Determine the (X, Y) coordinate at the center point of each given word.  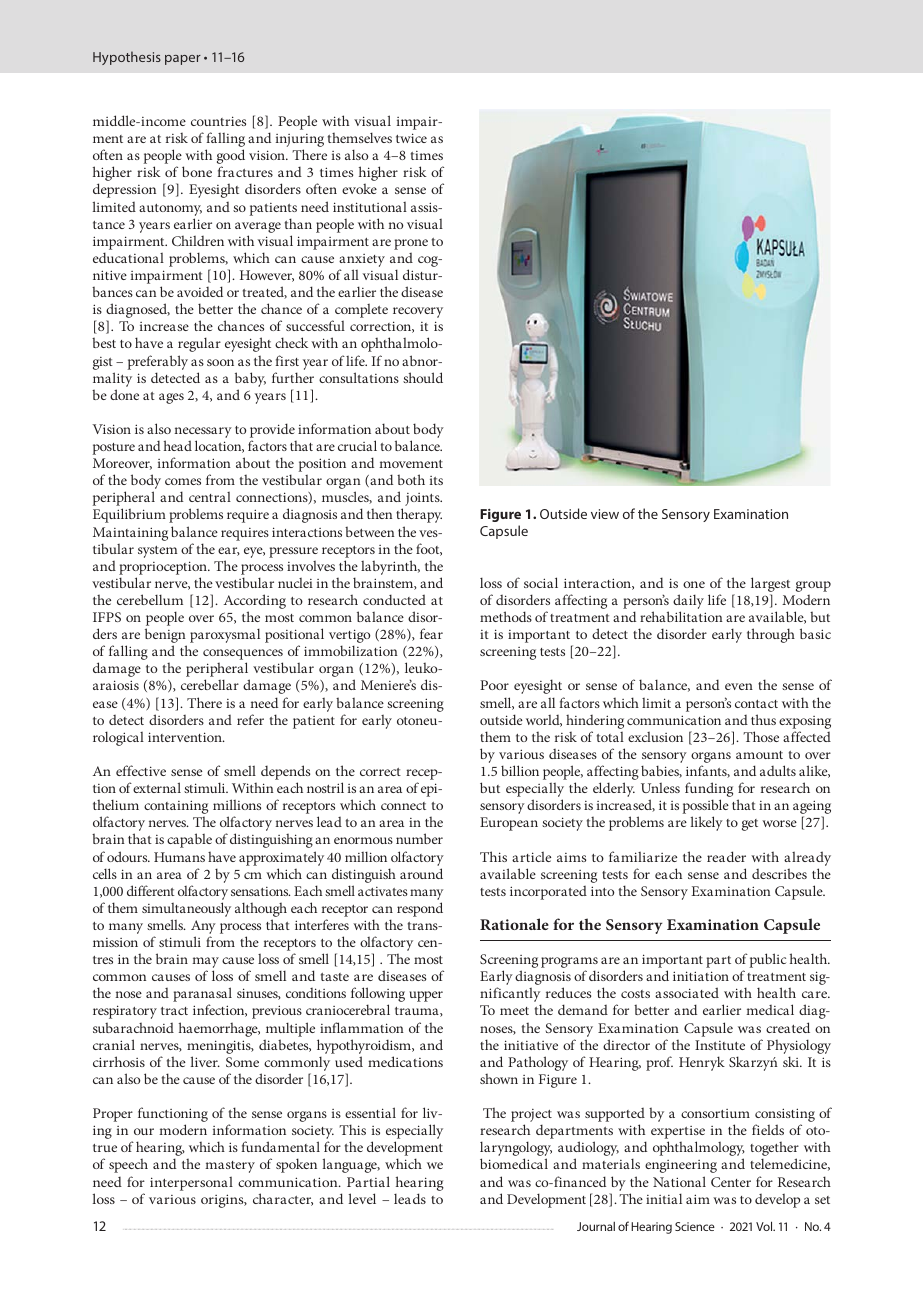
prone (411, 244)
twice (411, 138)
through (771, 635)
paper (183, 60)
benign (166, 637)
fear (431, 633)
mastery (230, 1167)
